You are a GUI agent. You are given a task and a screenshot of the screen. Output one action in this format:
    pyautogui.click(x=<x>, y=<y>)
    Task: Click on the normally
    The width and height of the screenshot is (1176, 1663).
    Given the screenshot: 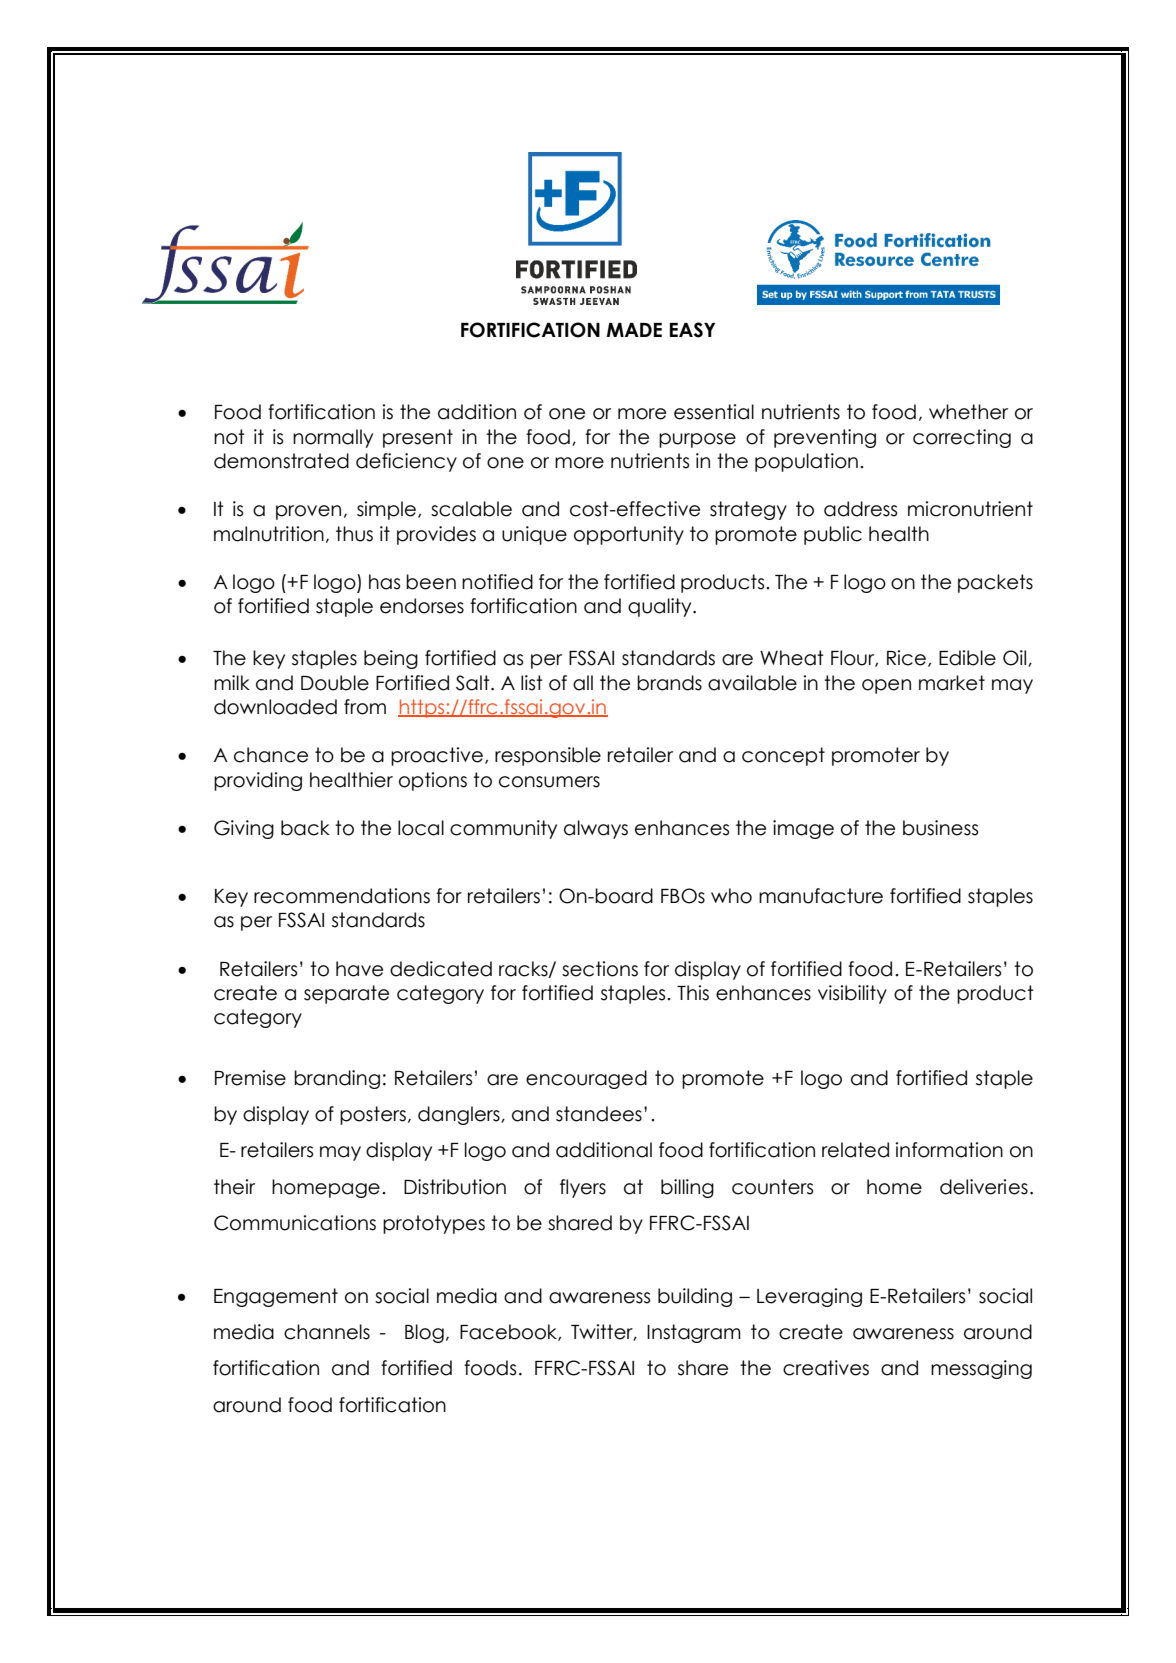 What is the action you would take?
    pyautogui.click(x=333, y=438)
